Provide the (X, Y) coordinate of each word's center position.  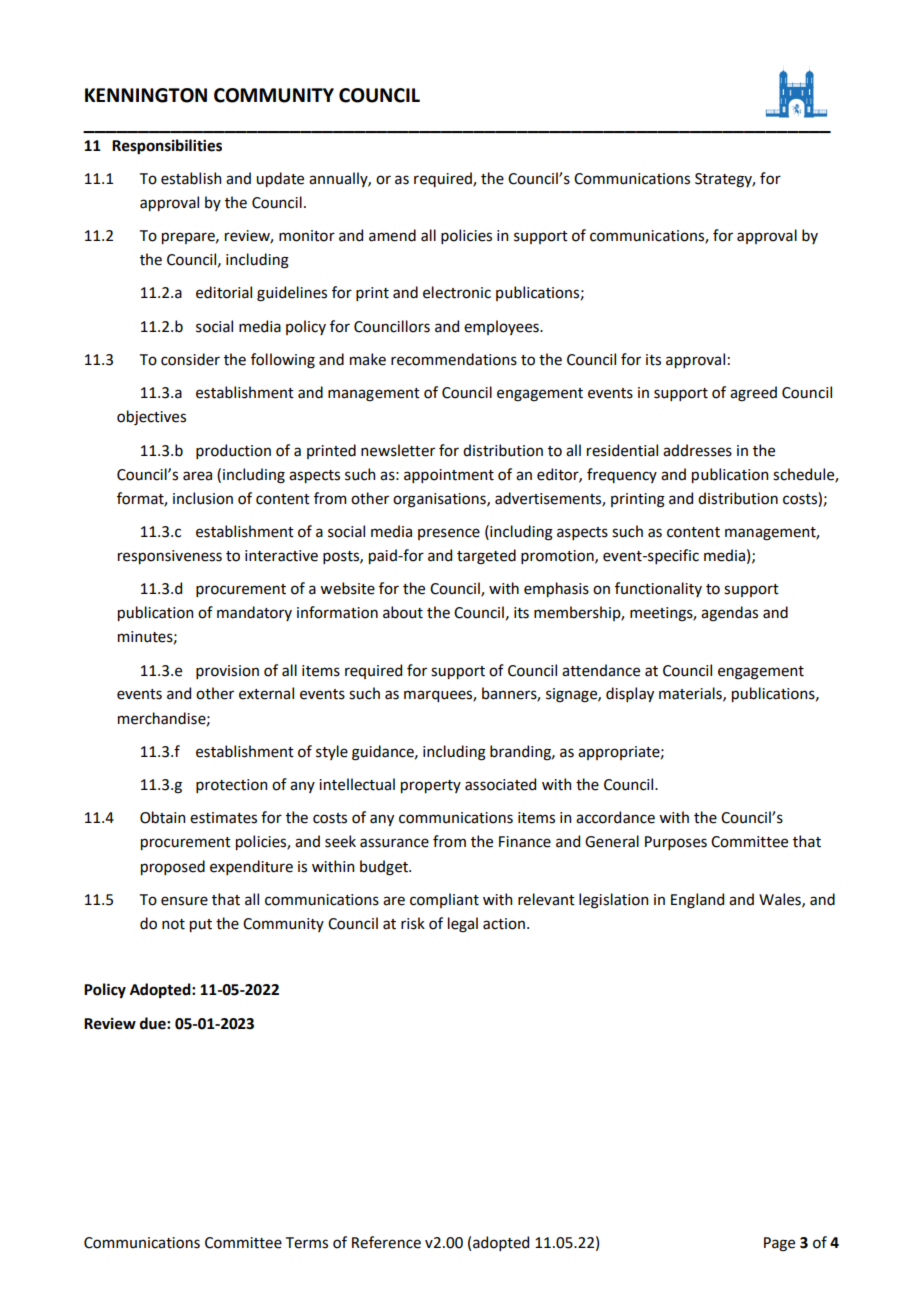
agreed (753, 394)
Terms (307, 1243)
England (697, 901)
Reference (386, 1242)
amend (392, 235)
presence (449, 534)
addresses (697, 450)
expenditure (251, 867)
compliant (444, 900)
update (280, 179)
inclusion (203, 498)
